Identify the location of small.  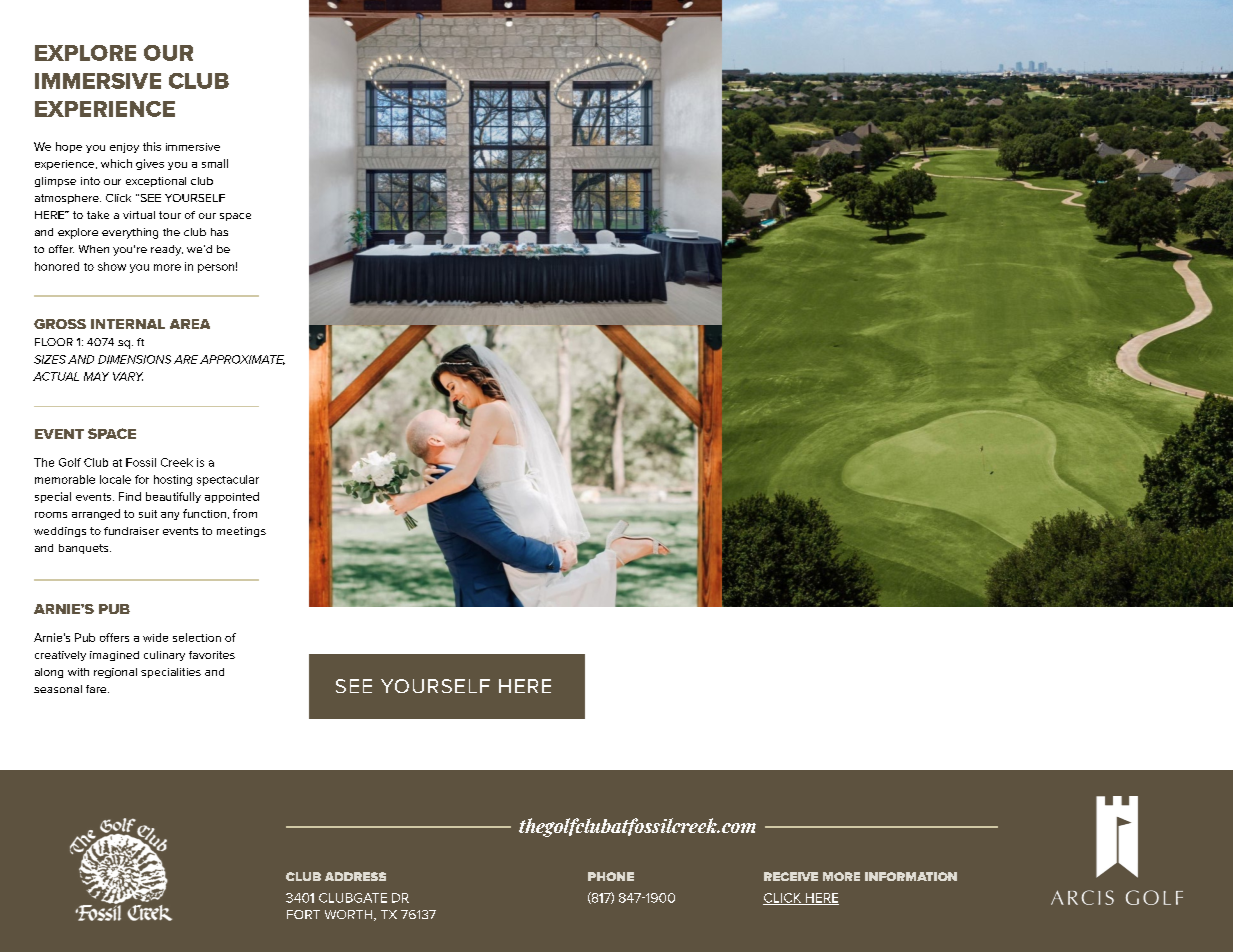
(215, 163).
